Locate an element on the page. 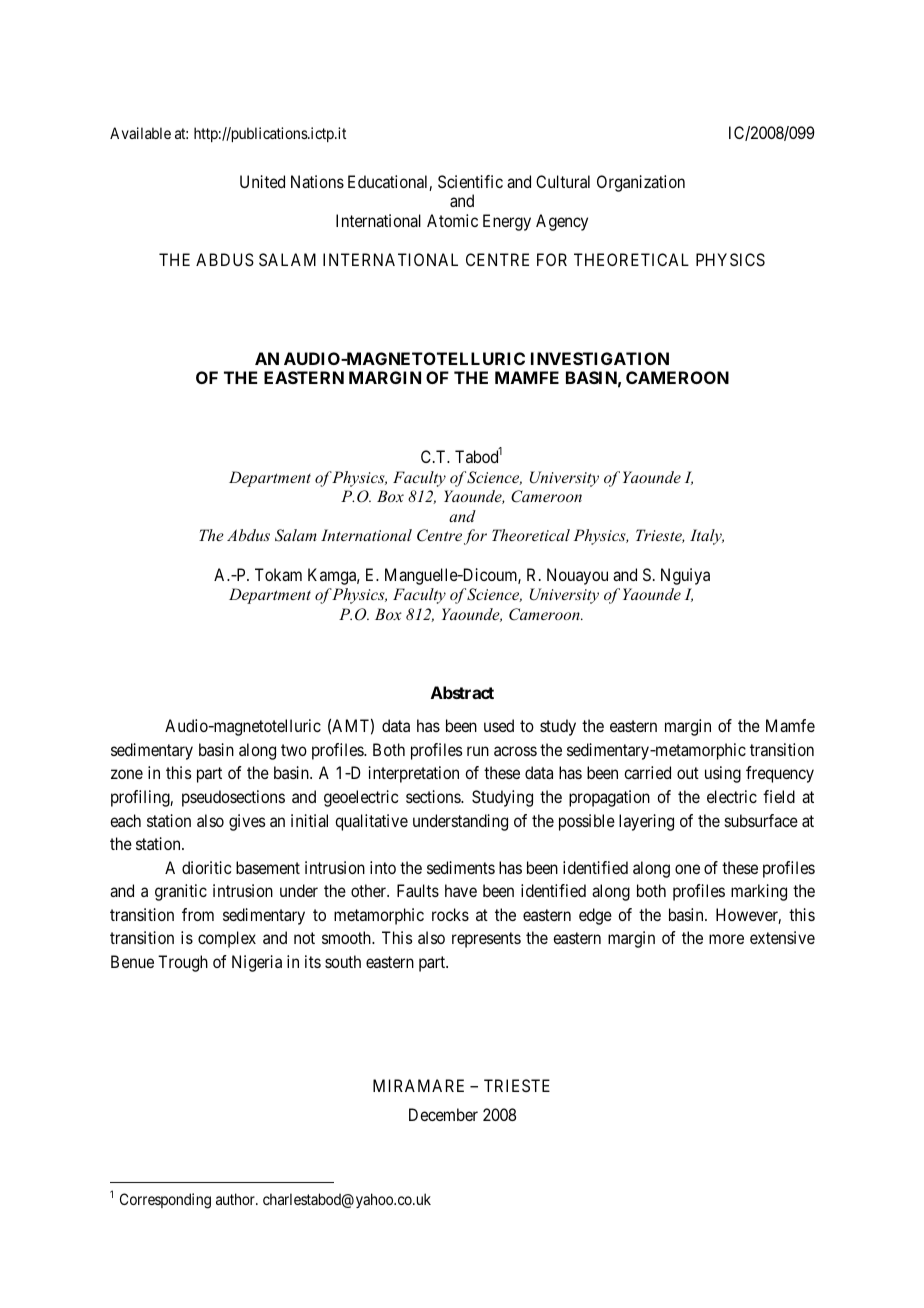  two is located at coordinates (294, 750).
